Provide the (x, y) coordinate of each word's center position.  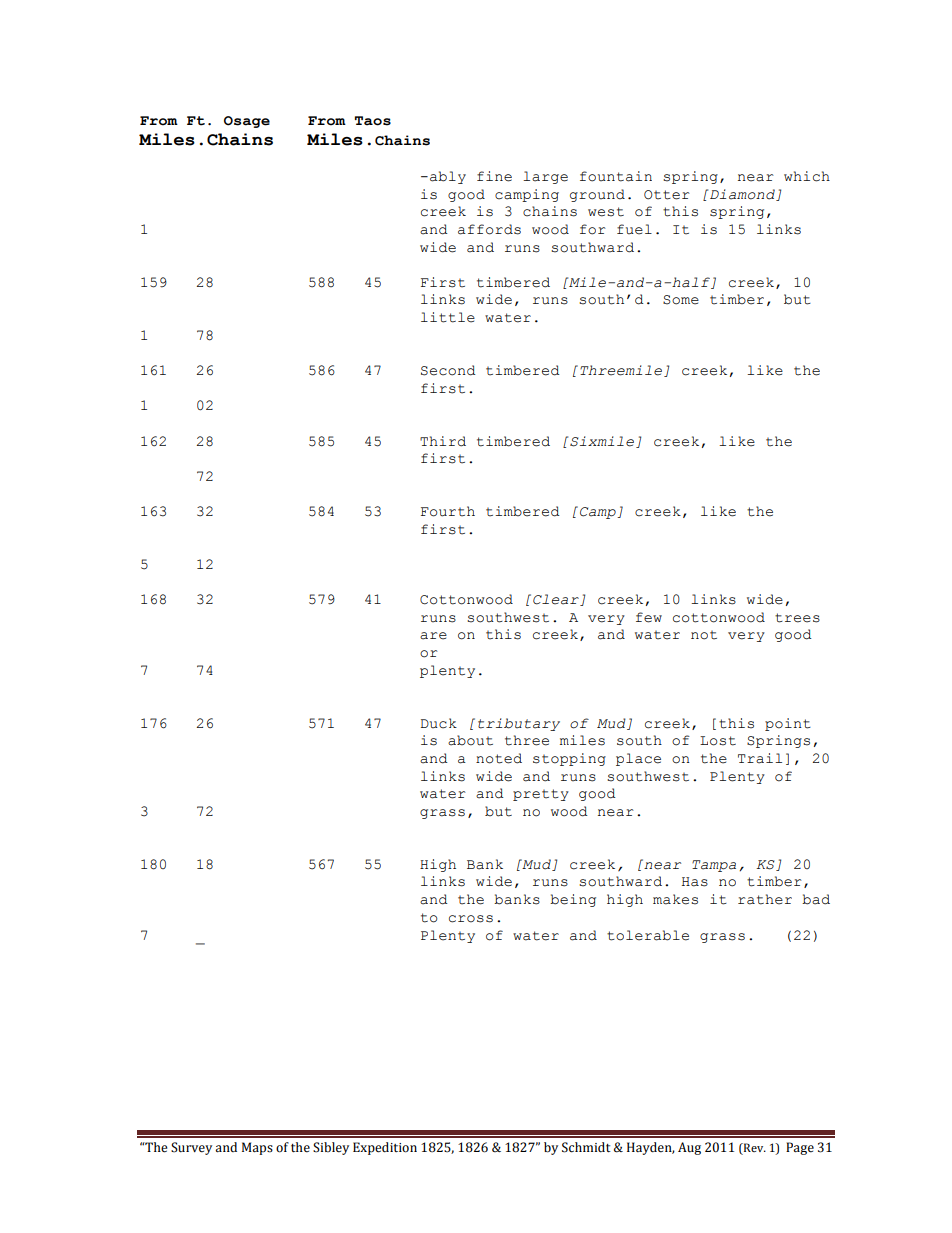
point (788, 724)
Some (681, 300)
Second (448, 370)
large (545, 177)
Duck (439, 723)
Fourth (448, 511)
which (807, 176)
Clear (557, 600)
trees (797, 618)
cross (471, 919)
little (448, 317)
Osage (247, 122)
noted (499, 758)
